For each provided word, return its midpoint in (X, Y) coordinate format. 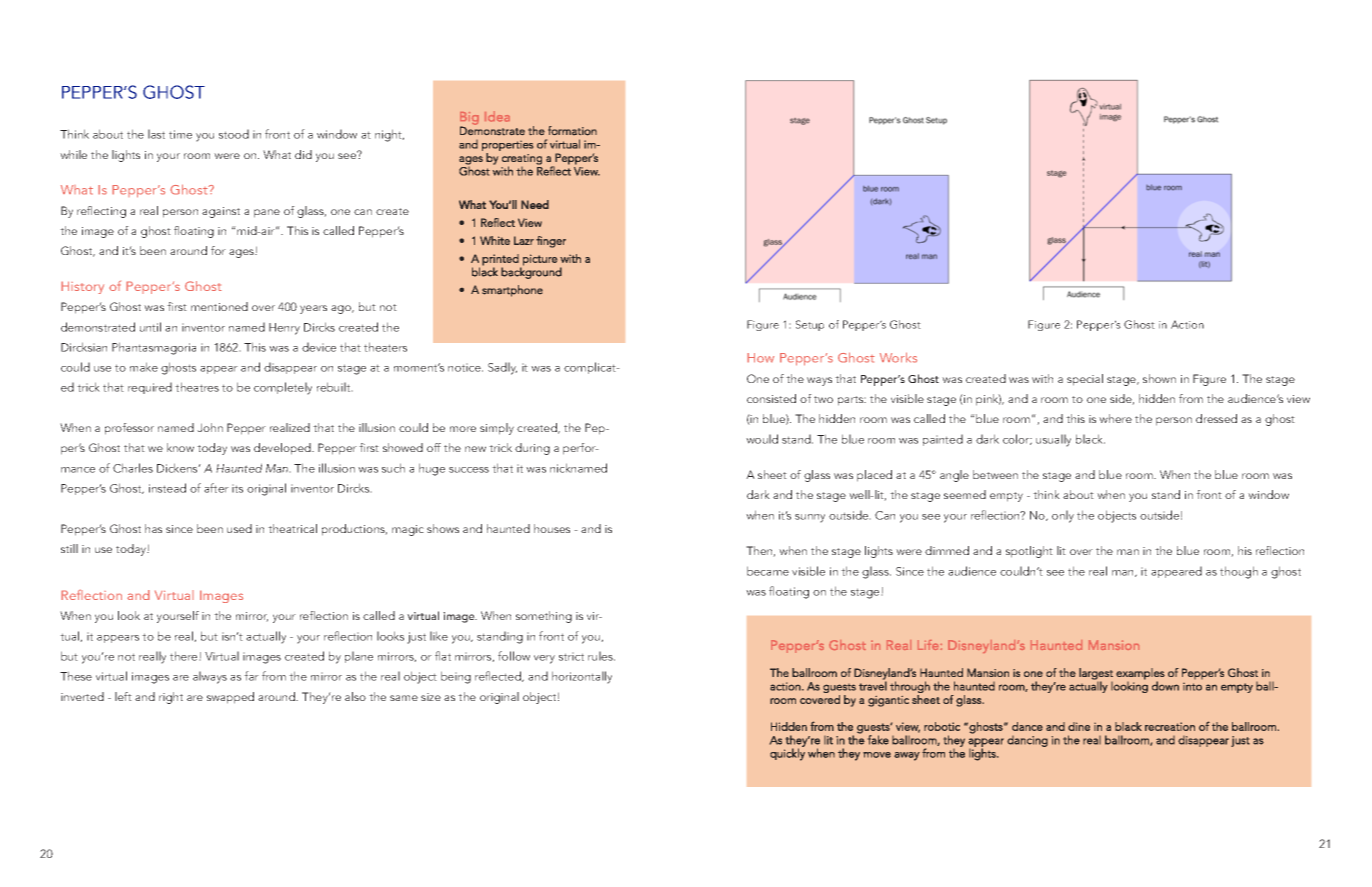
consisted (771, 398)
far (251, 676)
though (1239, 572)
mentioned (219, 306)
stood (234, 134)
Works (898, 357)
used (239, 528)
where (1115, 418)
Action (1187, 324)
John (210, 427)
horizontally (582, 677)
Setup (810, 325)
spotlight (1029, 552)
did (303, 154)
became (768, 571)
